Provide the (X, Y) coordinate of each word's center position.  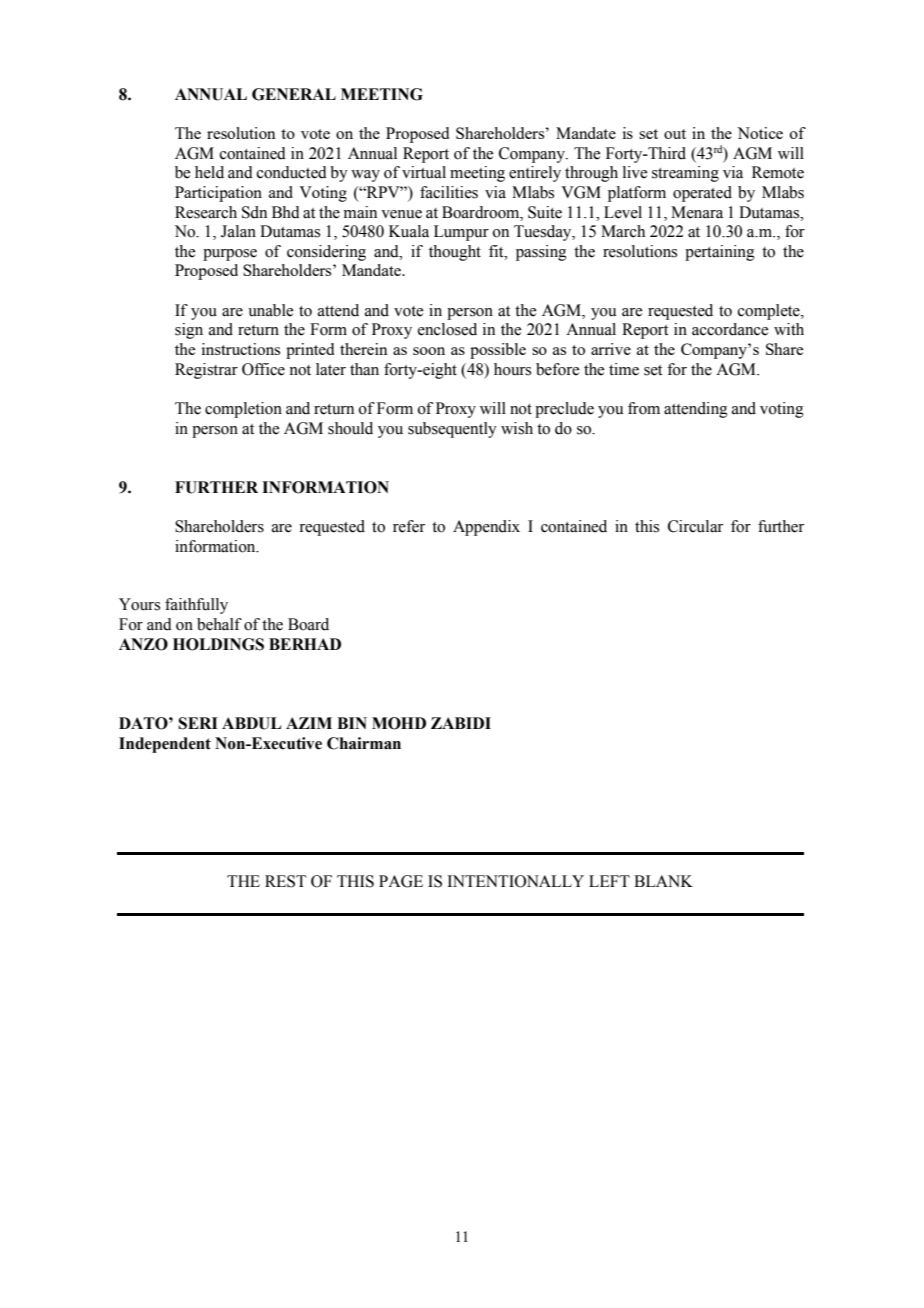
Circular (695, 526)
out (675, 134)
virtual (424, 172)
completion (243, 410)
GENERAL (294, 94)
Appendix (486, 528)
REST (285, 881)
